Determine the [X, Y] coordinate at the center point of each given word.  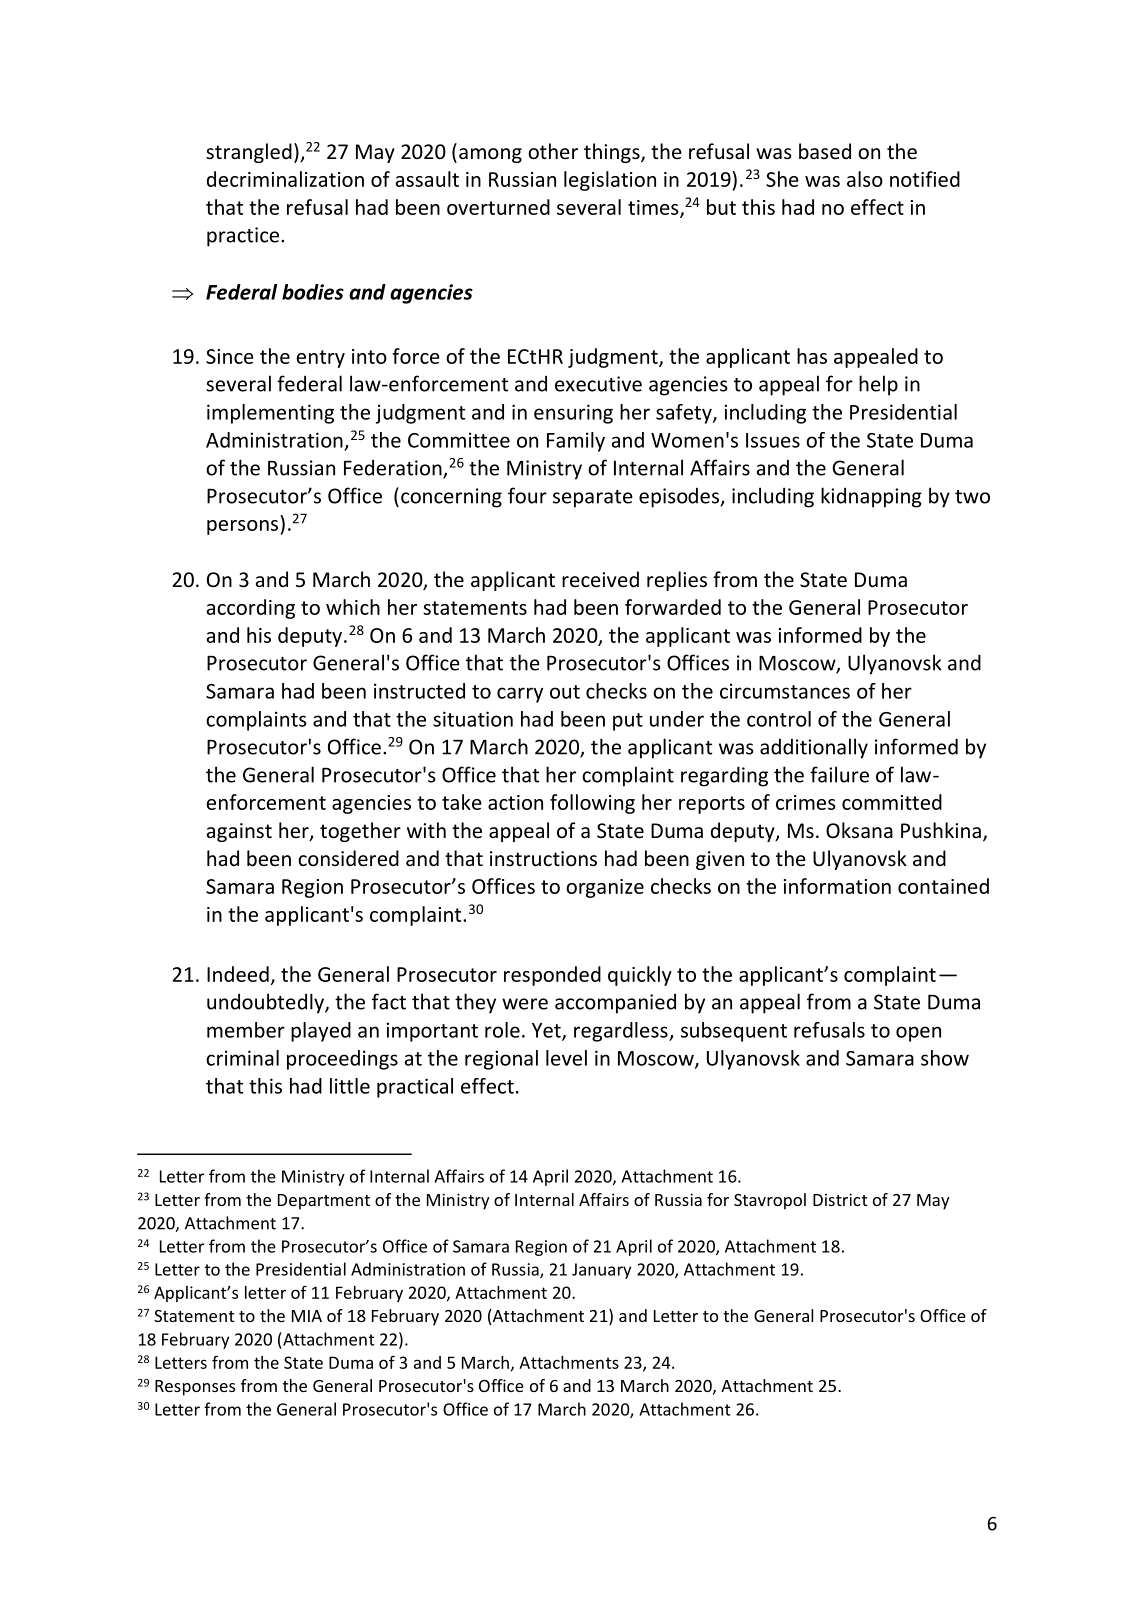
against [239, 832]
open [918, 1034]
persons [242, 527]
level [566, 1058]
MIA [307, 1316]
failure [839, 774]
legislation [610, 181]
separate [593, 499]
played [321, 1032]
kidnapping [871, 497]
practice [243, 237]
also [865, 179]
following [592, 804]
